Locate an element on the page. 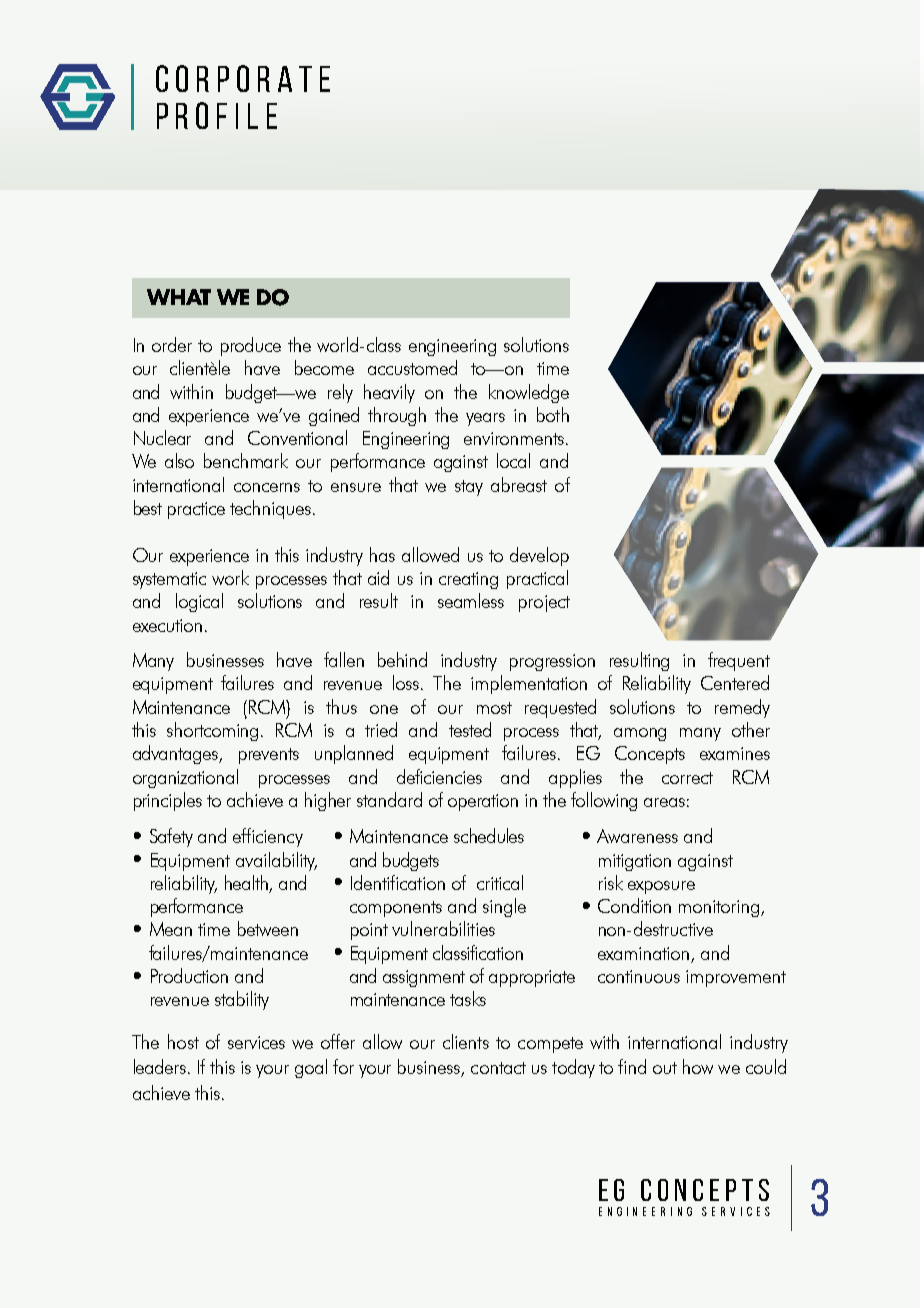  shortcoming is located at coordinates (212, 731).
